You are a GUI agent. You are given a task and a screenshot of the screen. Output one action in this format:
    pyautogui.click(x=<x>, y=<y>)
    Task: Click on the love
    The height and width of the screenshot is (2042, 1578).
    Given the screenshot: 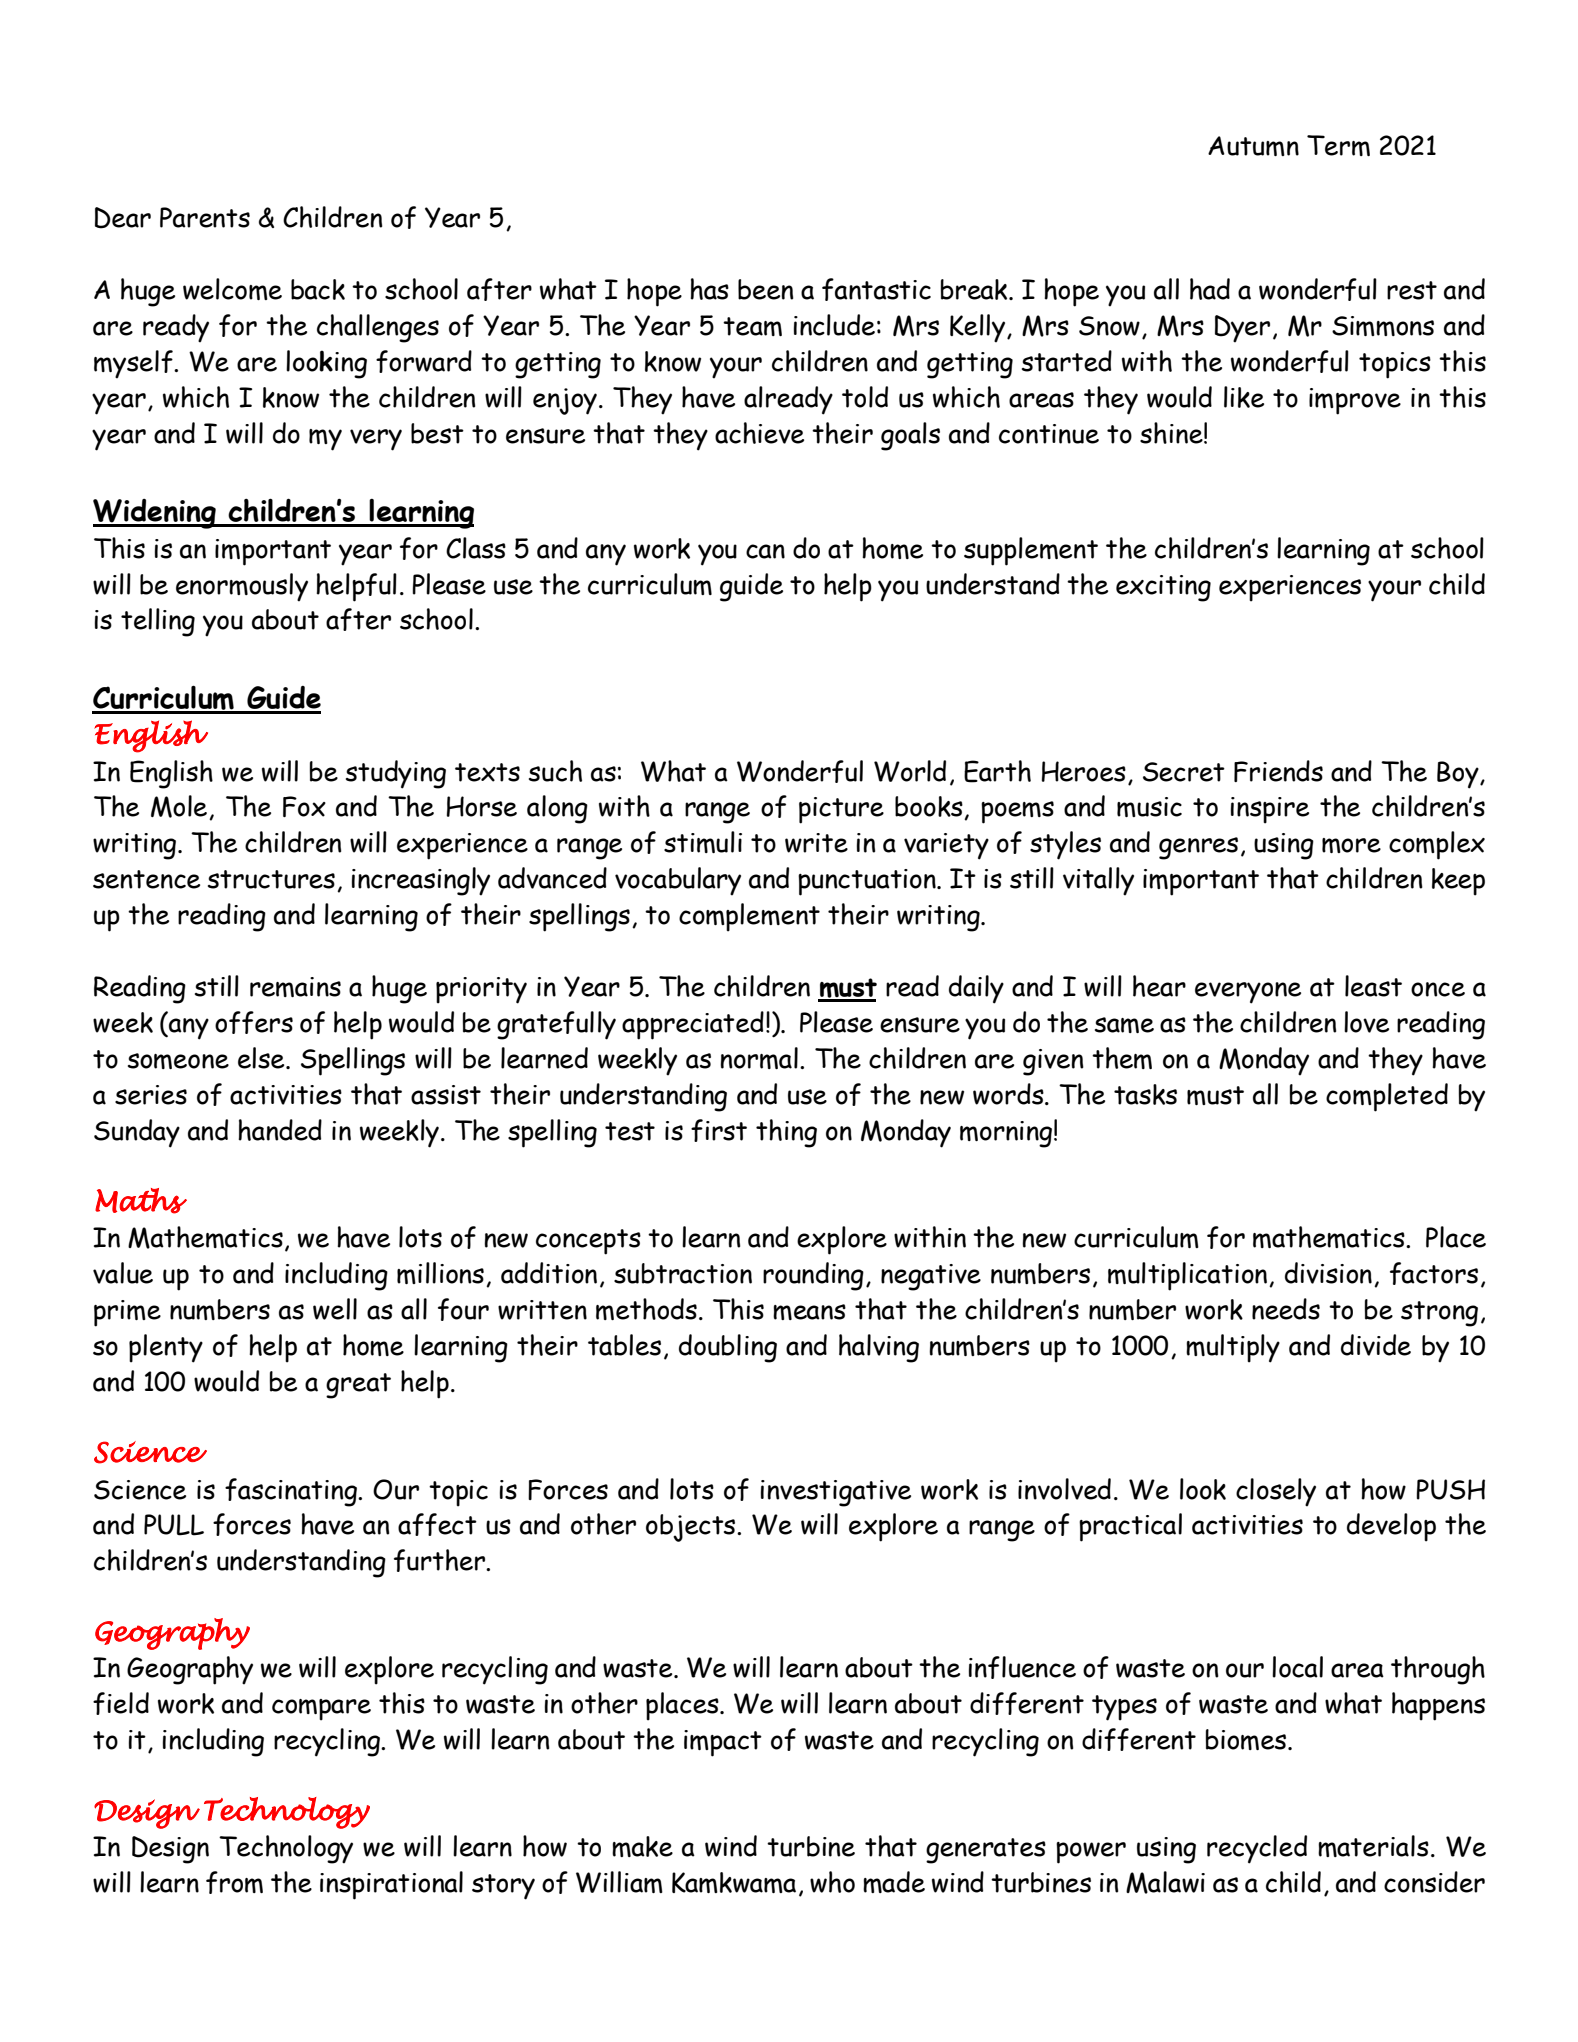 What is the action you would take?
    pyautogui.click(x=1366, y=1022)
